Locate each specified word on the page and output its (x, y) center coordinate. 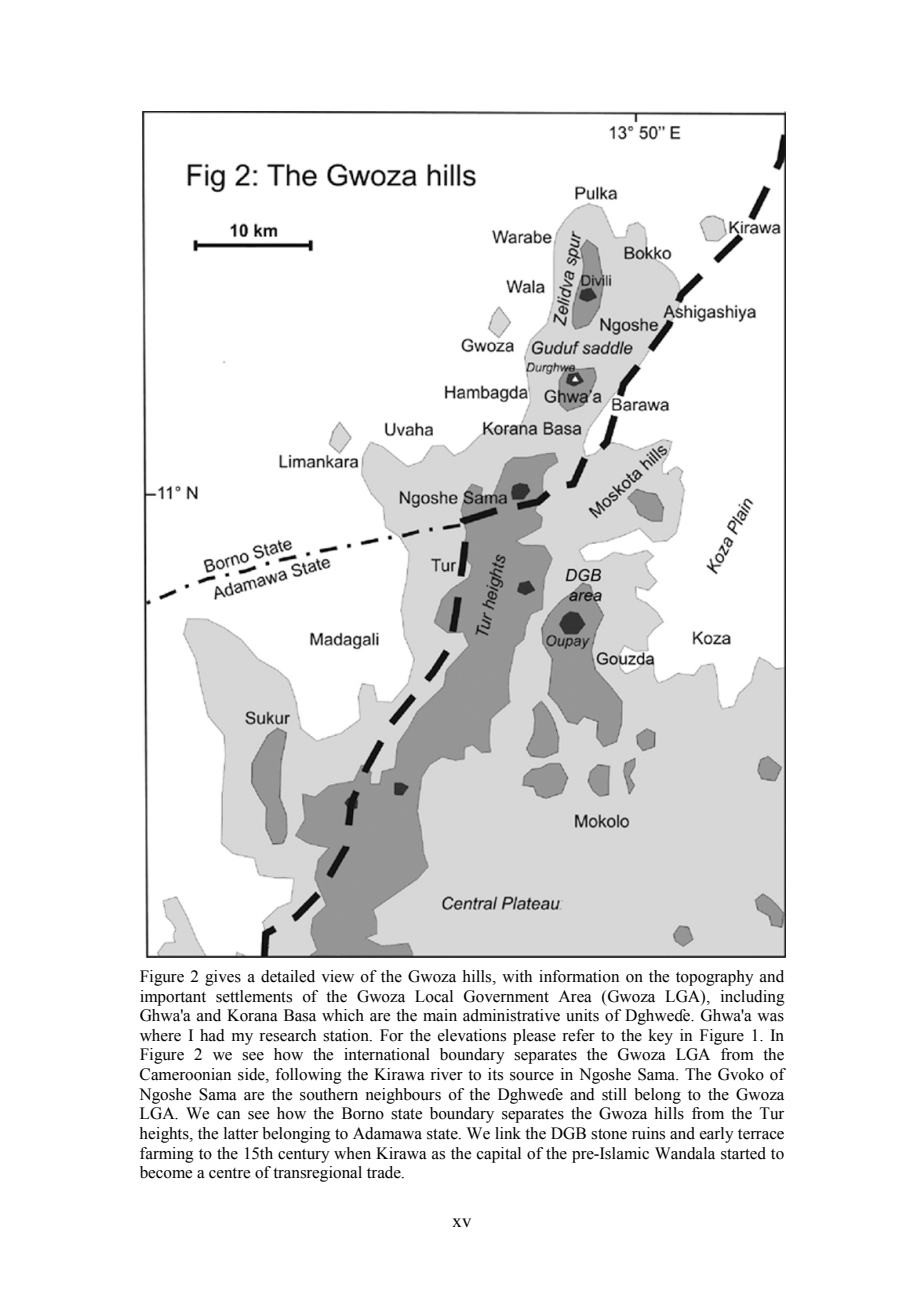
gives (223, 978)
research (287, 1035)
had (212, 1035)
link (508, 1133)
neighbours (403, 1096)
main (440, 1015)
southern (329, 1094)
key (661, 1037)
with (517, 976)
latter (241, 1133)
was (770, 1017)
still (614, 1094)
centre (229, 1173)
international (387, 1054)
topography (715, 978)
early (717, 1135)
